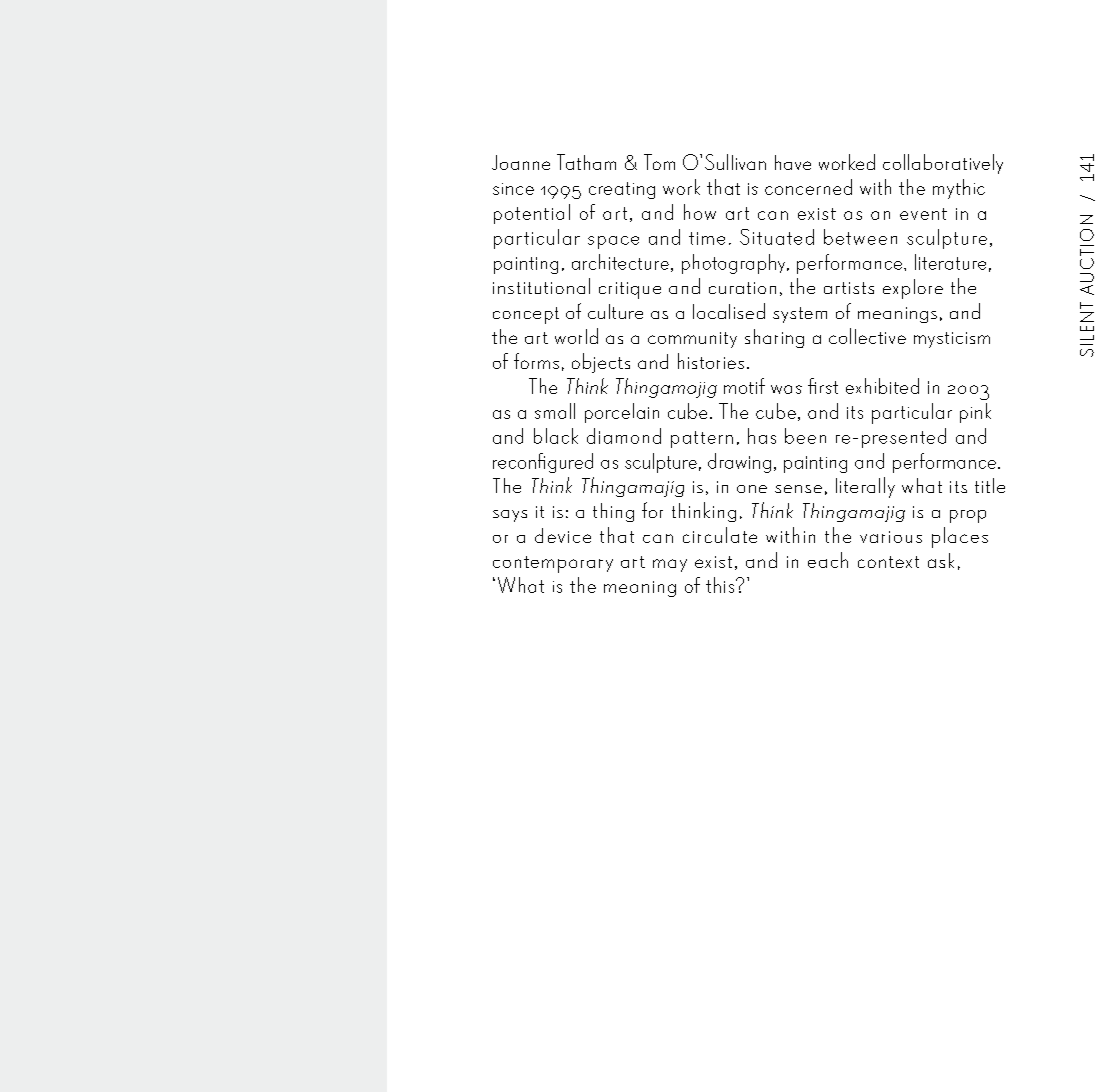 The height and width of the screenshot is (1092, 1115). What do you see at coordinates (882, 386) in the screenshot?
I see `exhibited` at bounding box center [882, 386].
